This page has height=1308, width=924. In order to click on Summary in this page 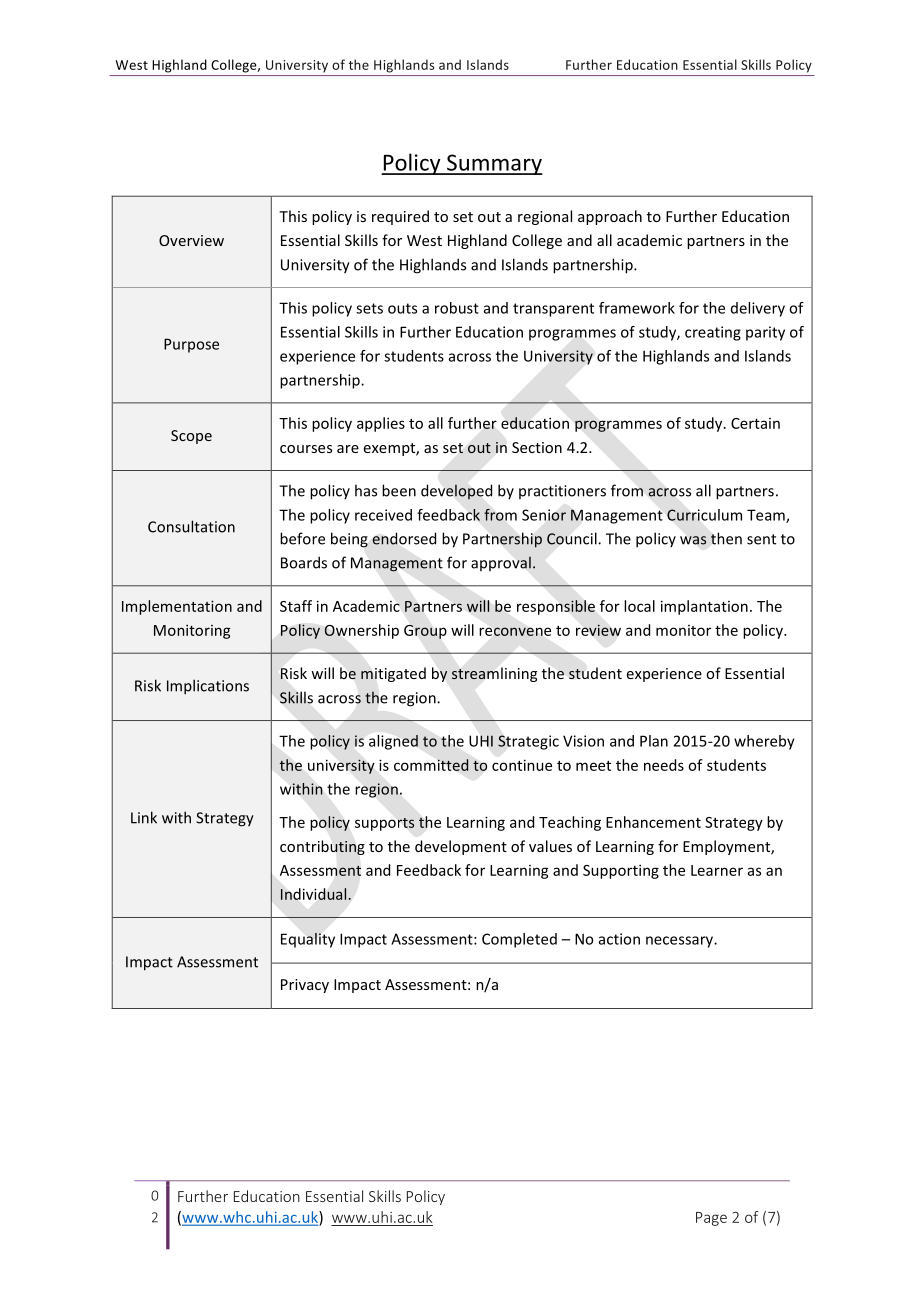, I will do `click(494, 164)`.
